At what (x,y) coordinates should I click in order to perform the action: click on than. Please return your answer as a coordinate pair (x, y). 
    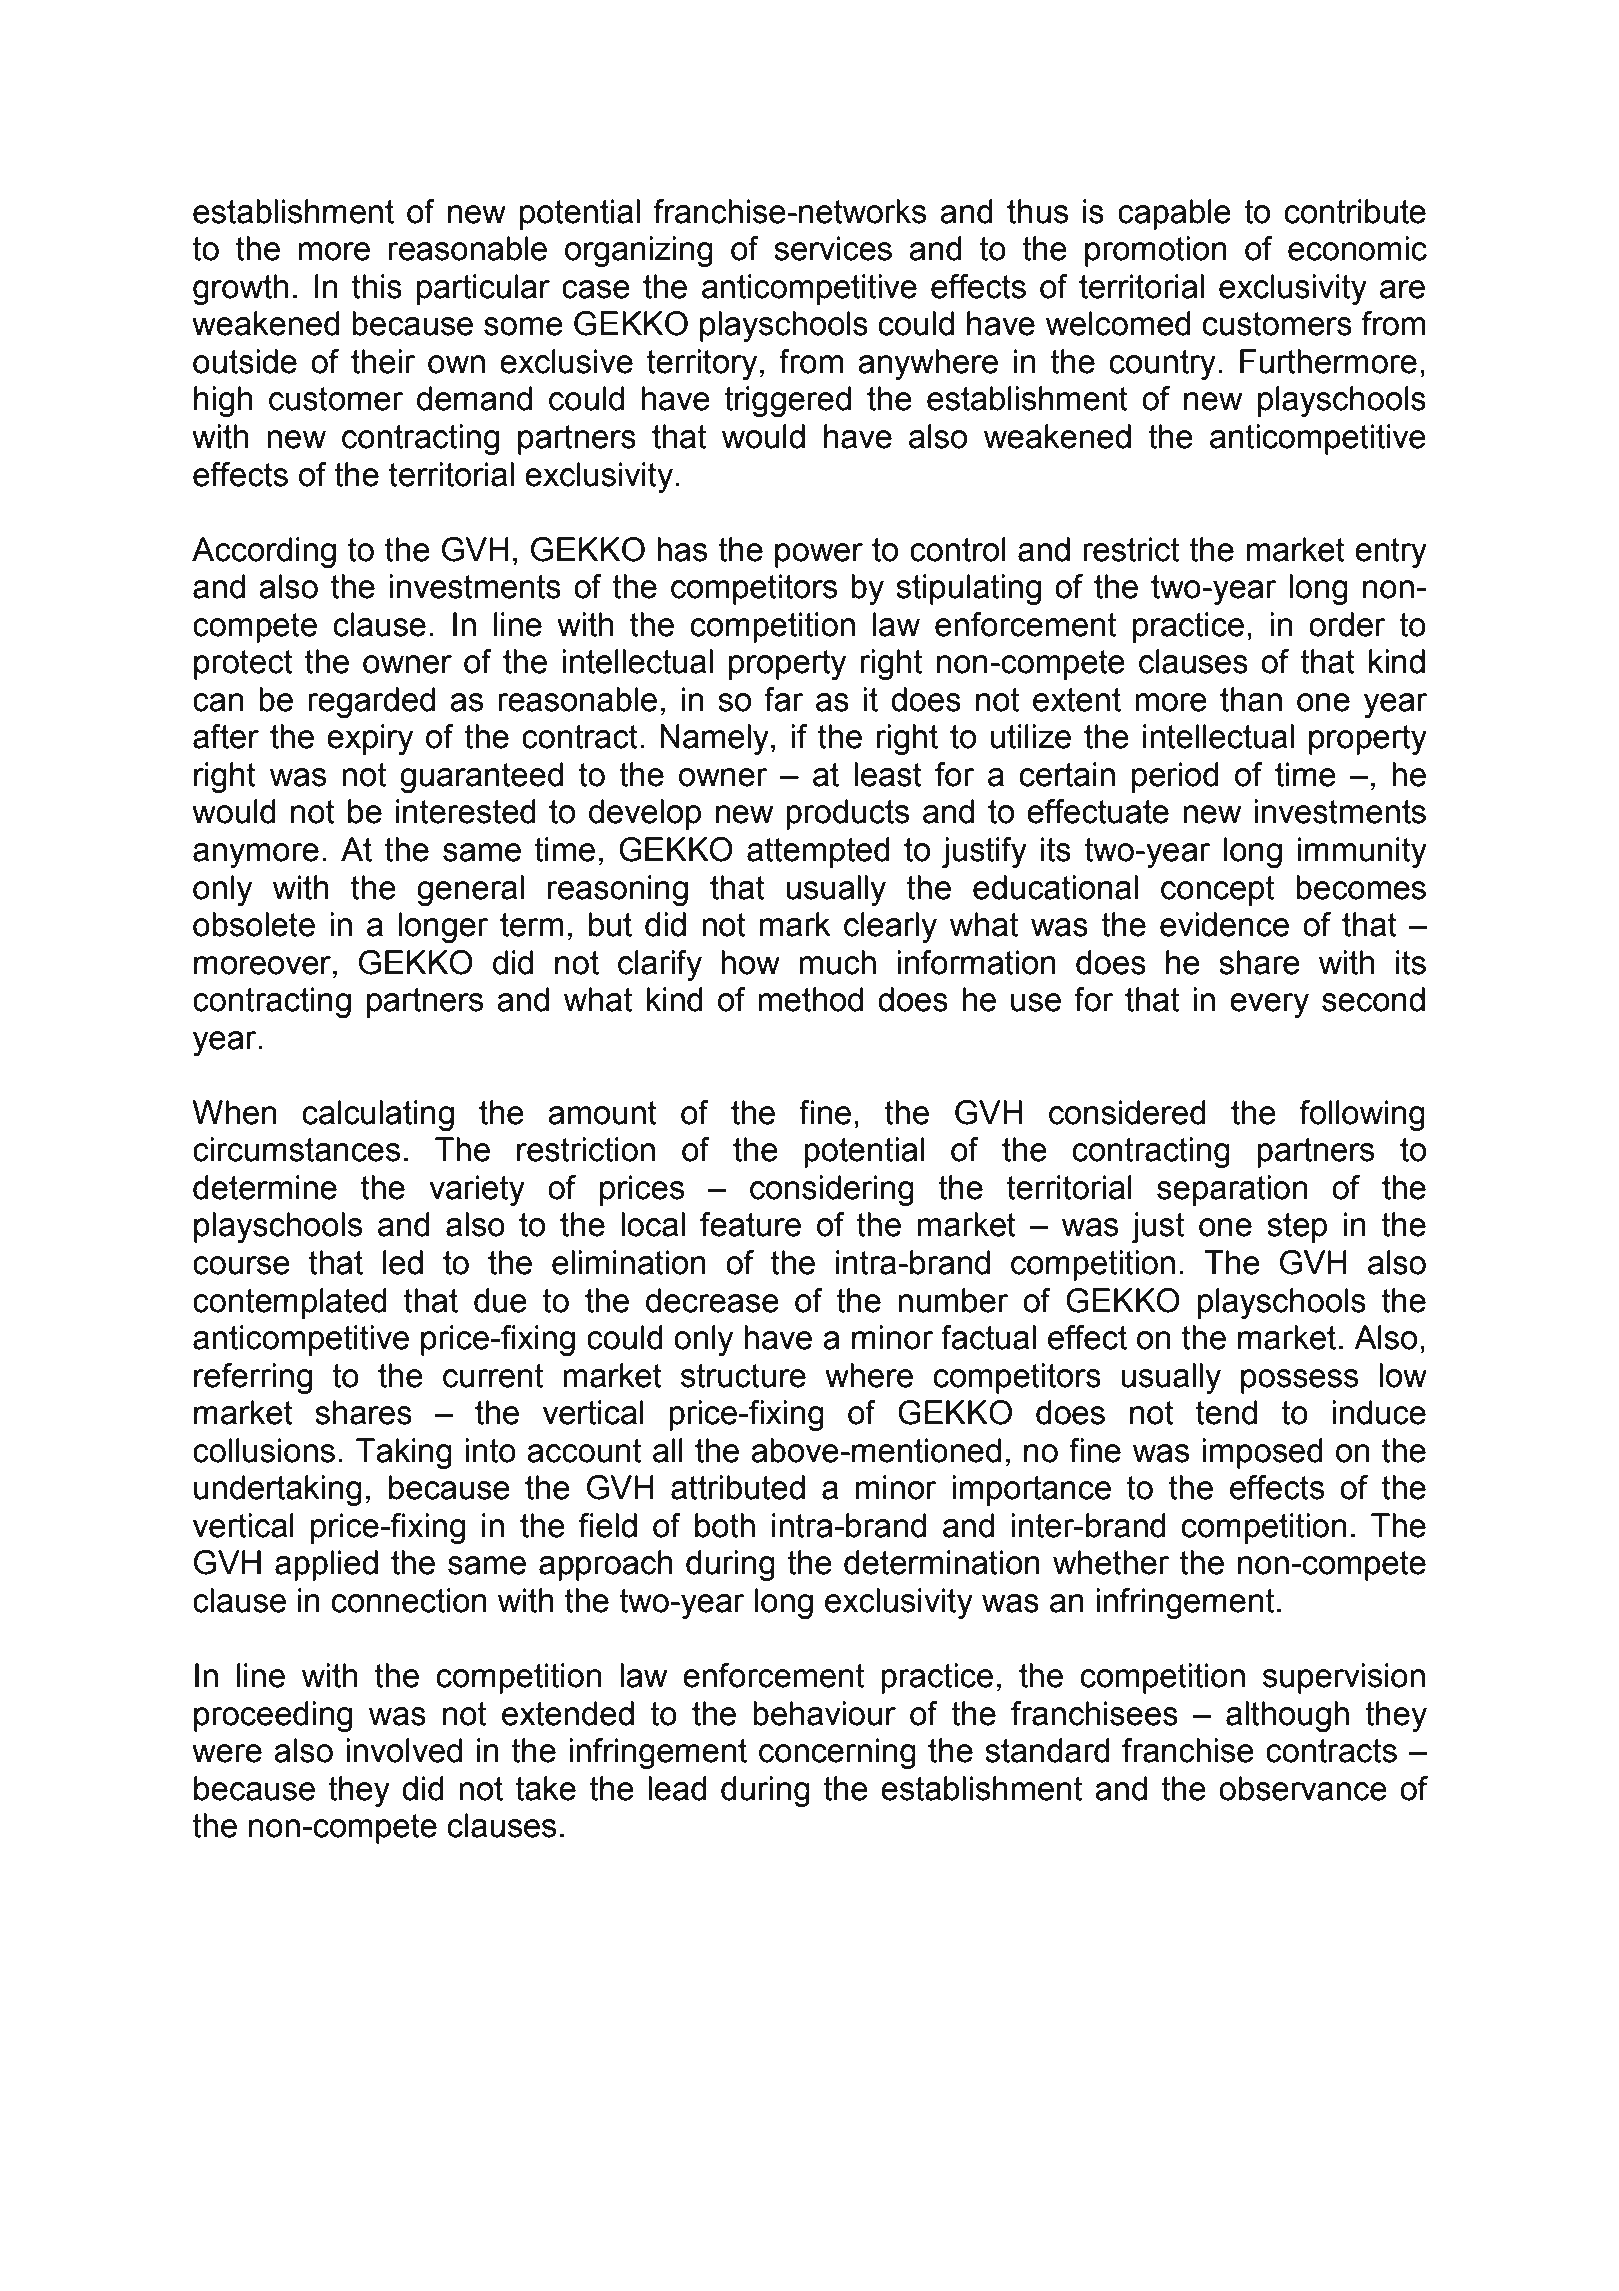
    Looking at the image, I should click on (1251, 699).
